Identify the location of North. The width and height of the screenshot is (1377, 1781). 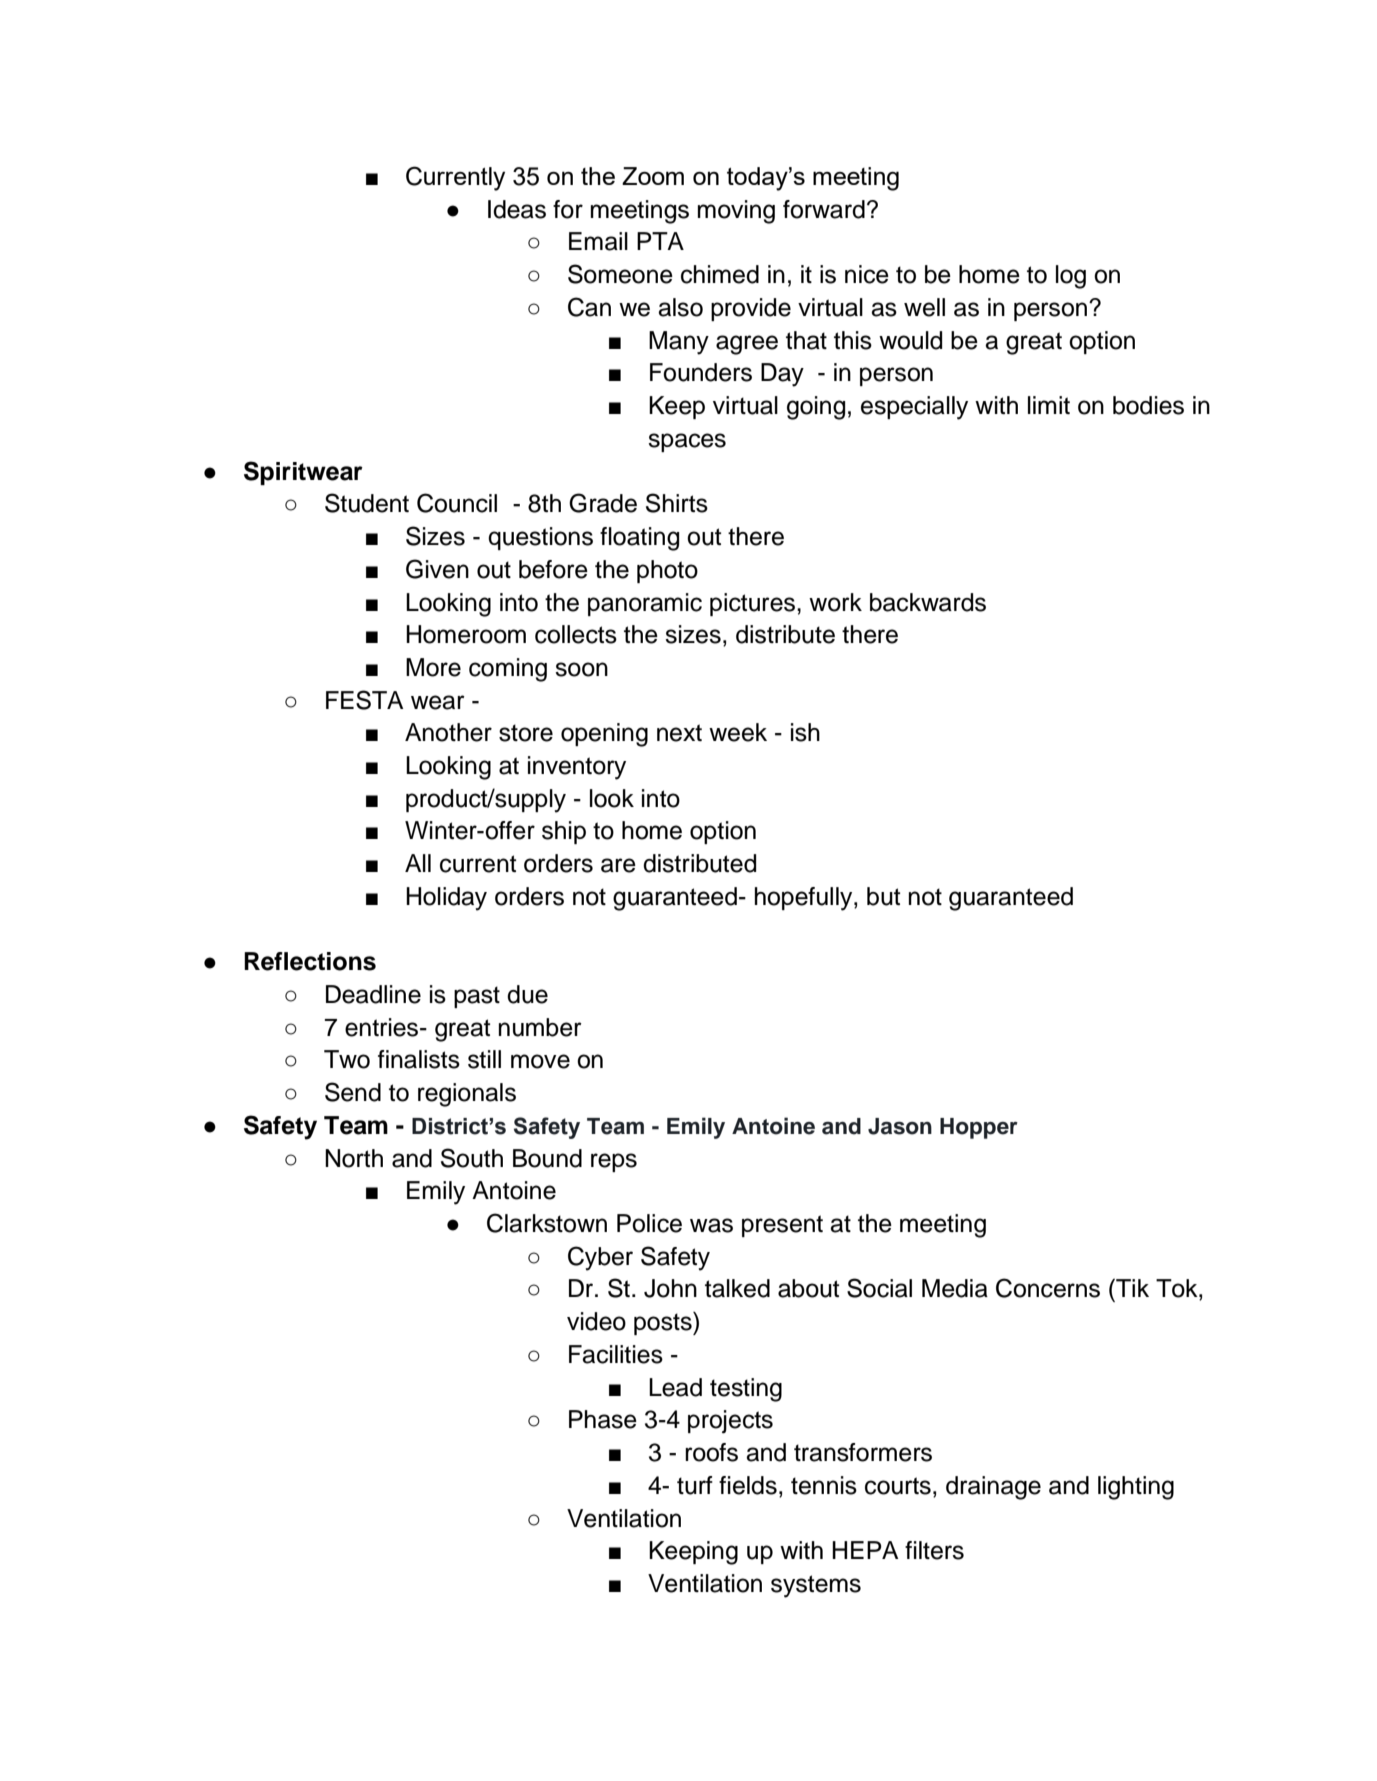
(354, 1158).
